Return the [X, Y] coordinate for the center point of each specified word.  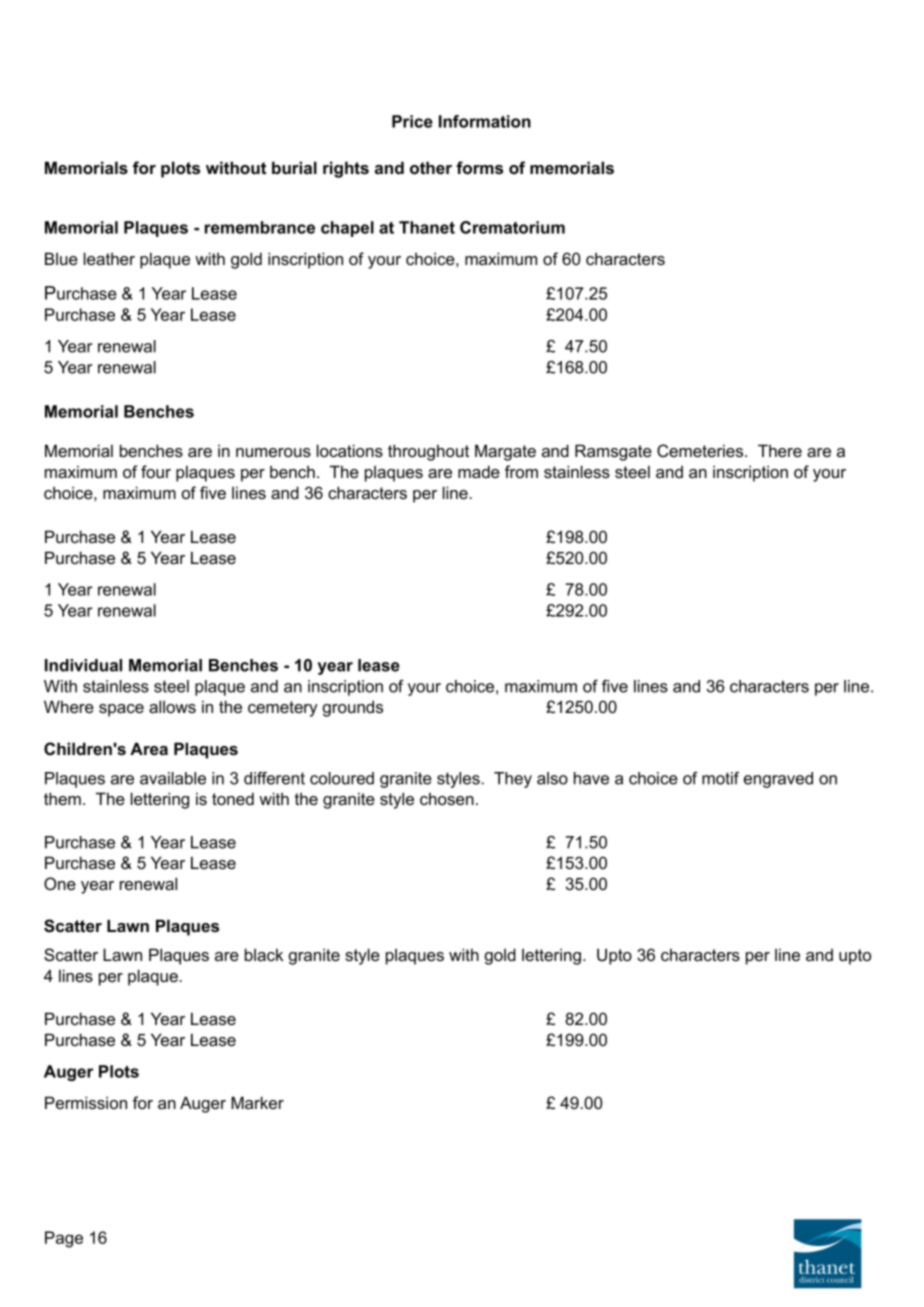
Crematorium [512, 227]
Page [64, 1239]
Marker [257, 1102]
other [431, 167]
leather [109, 258]
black [264, 954]
